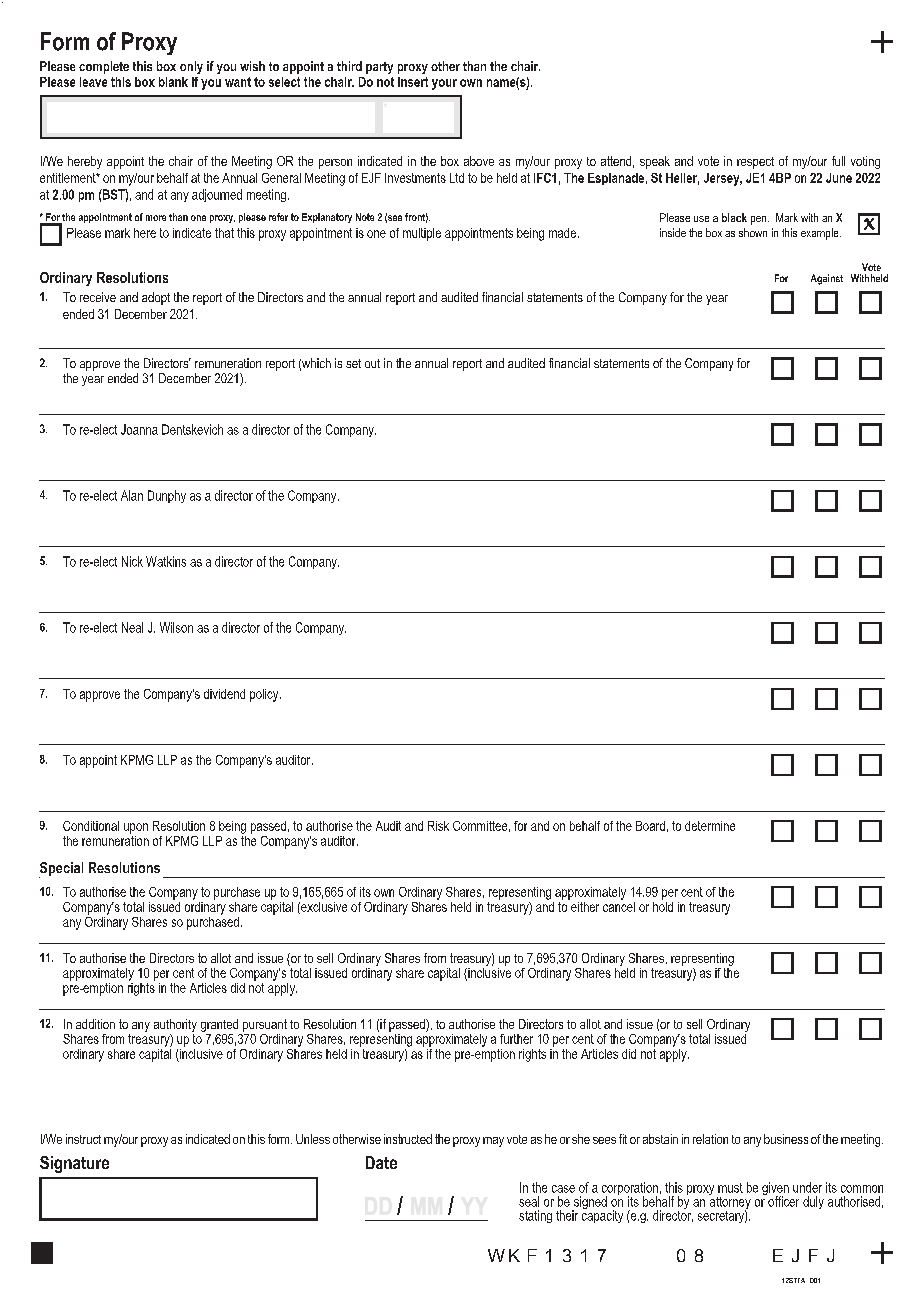  I want to click on blank, so click(173, 82).
